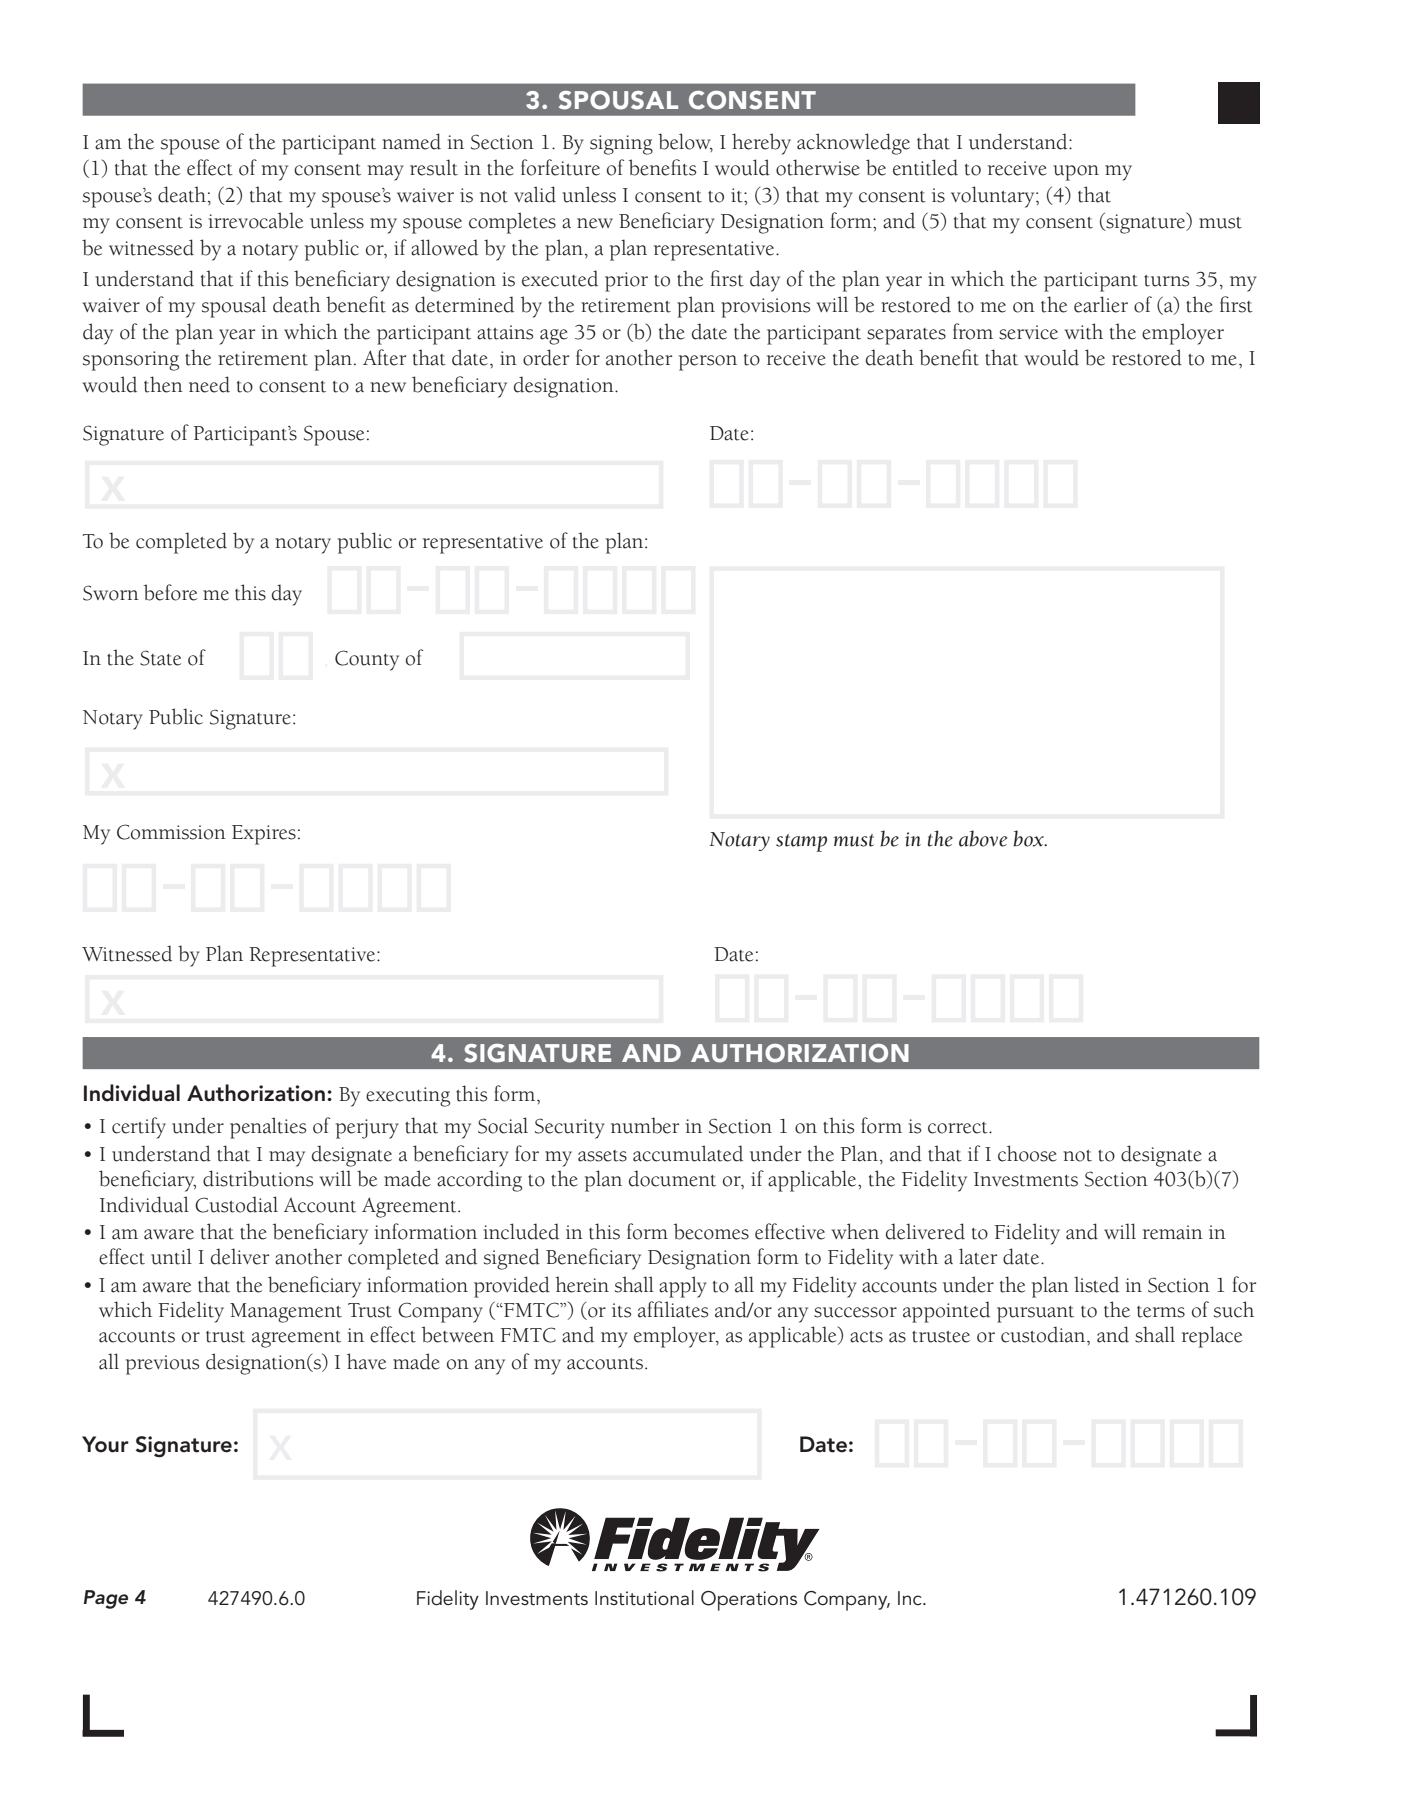  Describe the element at coordinates (644, 1598) in the image. I see `Institutional` at that location.
